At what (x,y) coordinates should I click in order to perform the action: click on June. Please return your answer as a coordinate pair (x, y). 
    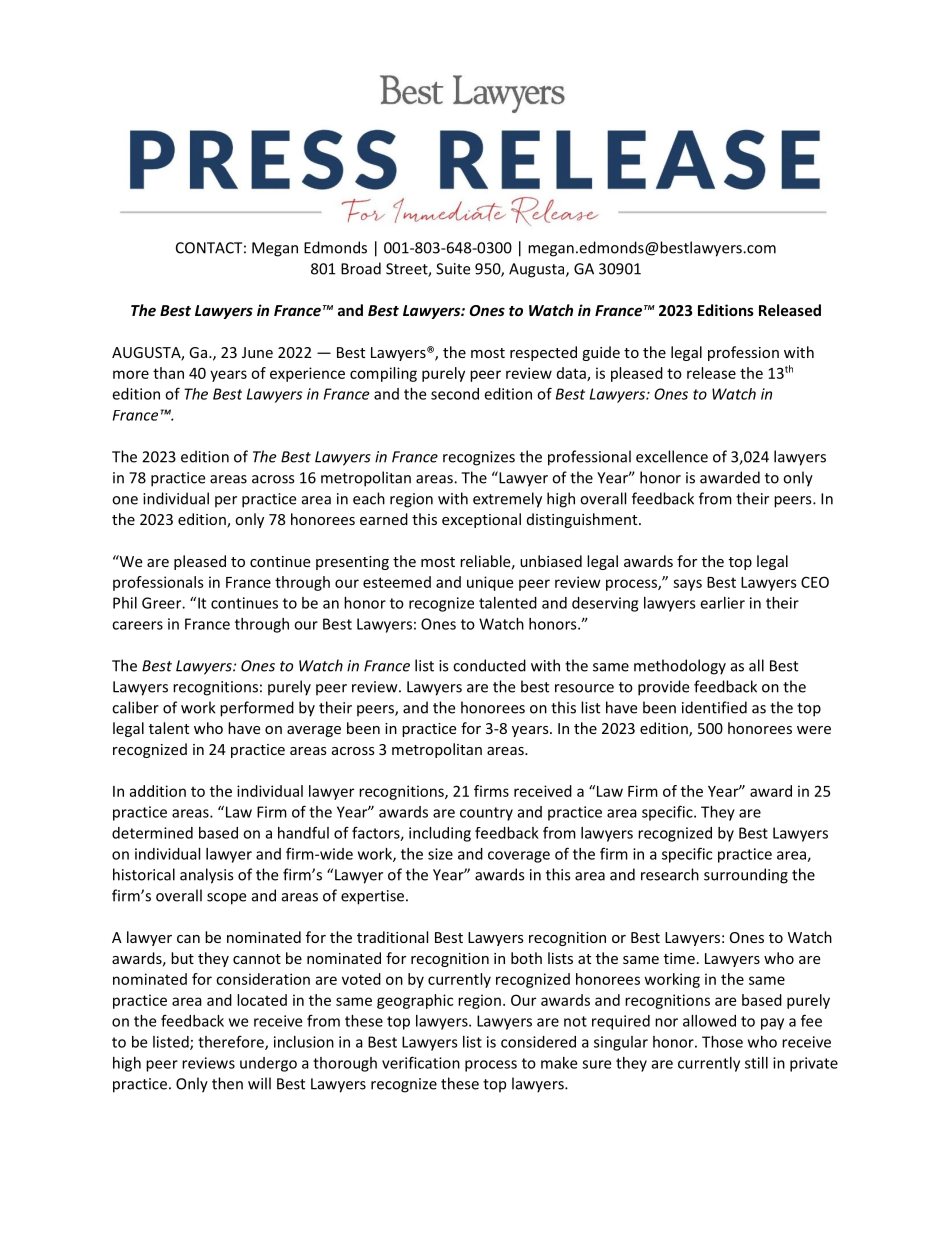
    Looking at the image, I should click on (257, 352).
